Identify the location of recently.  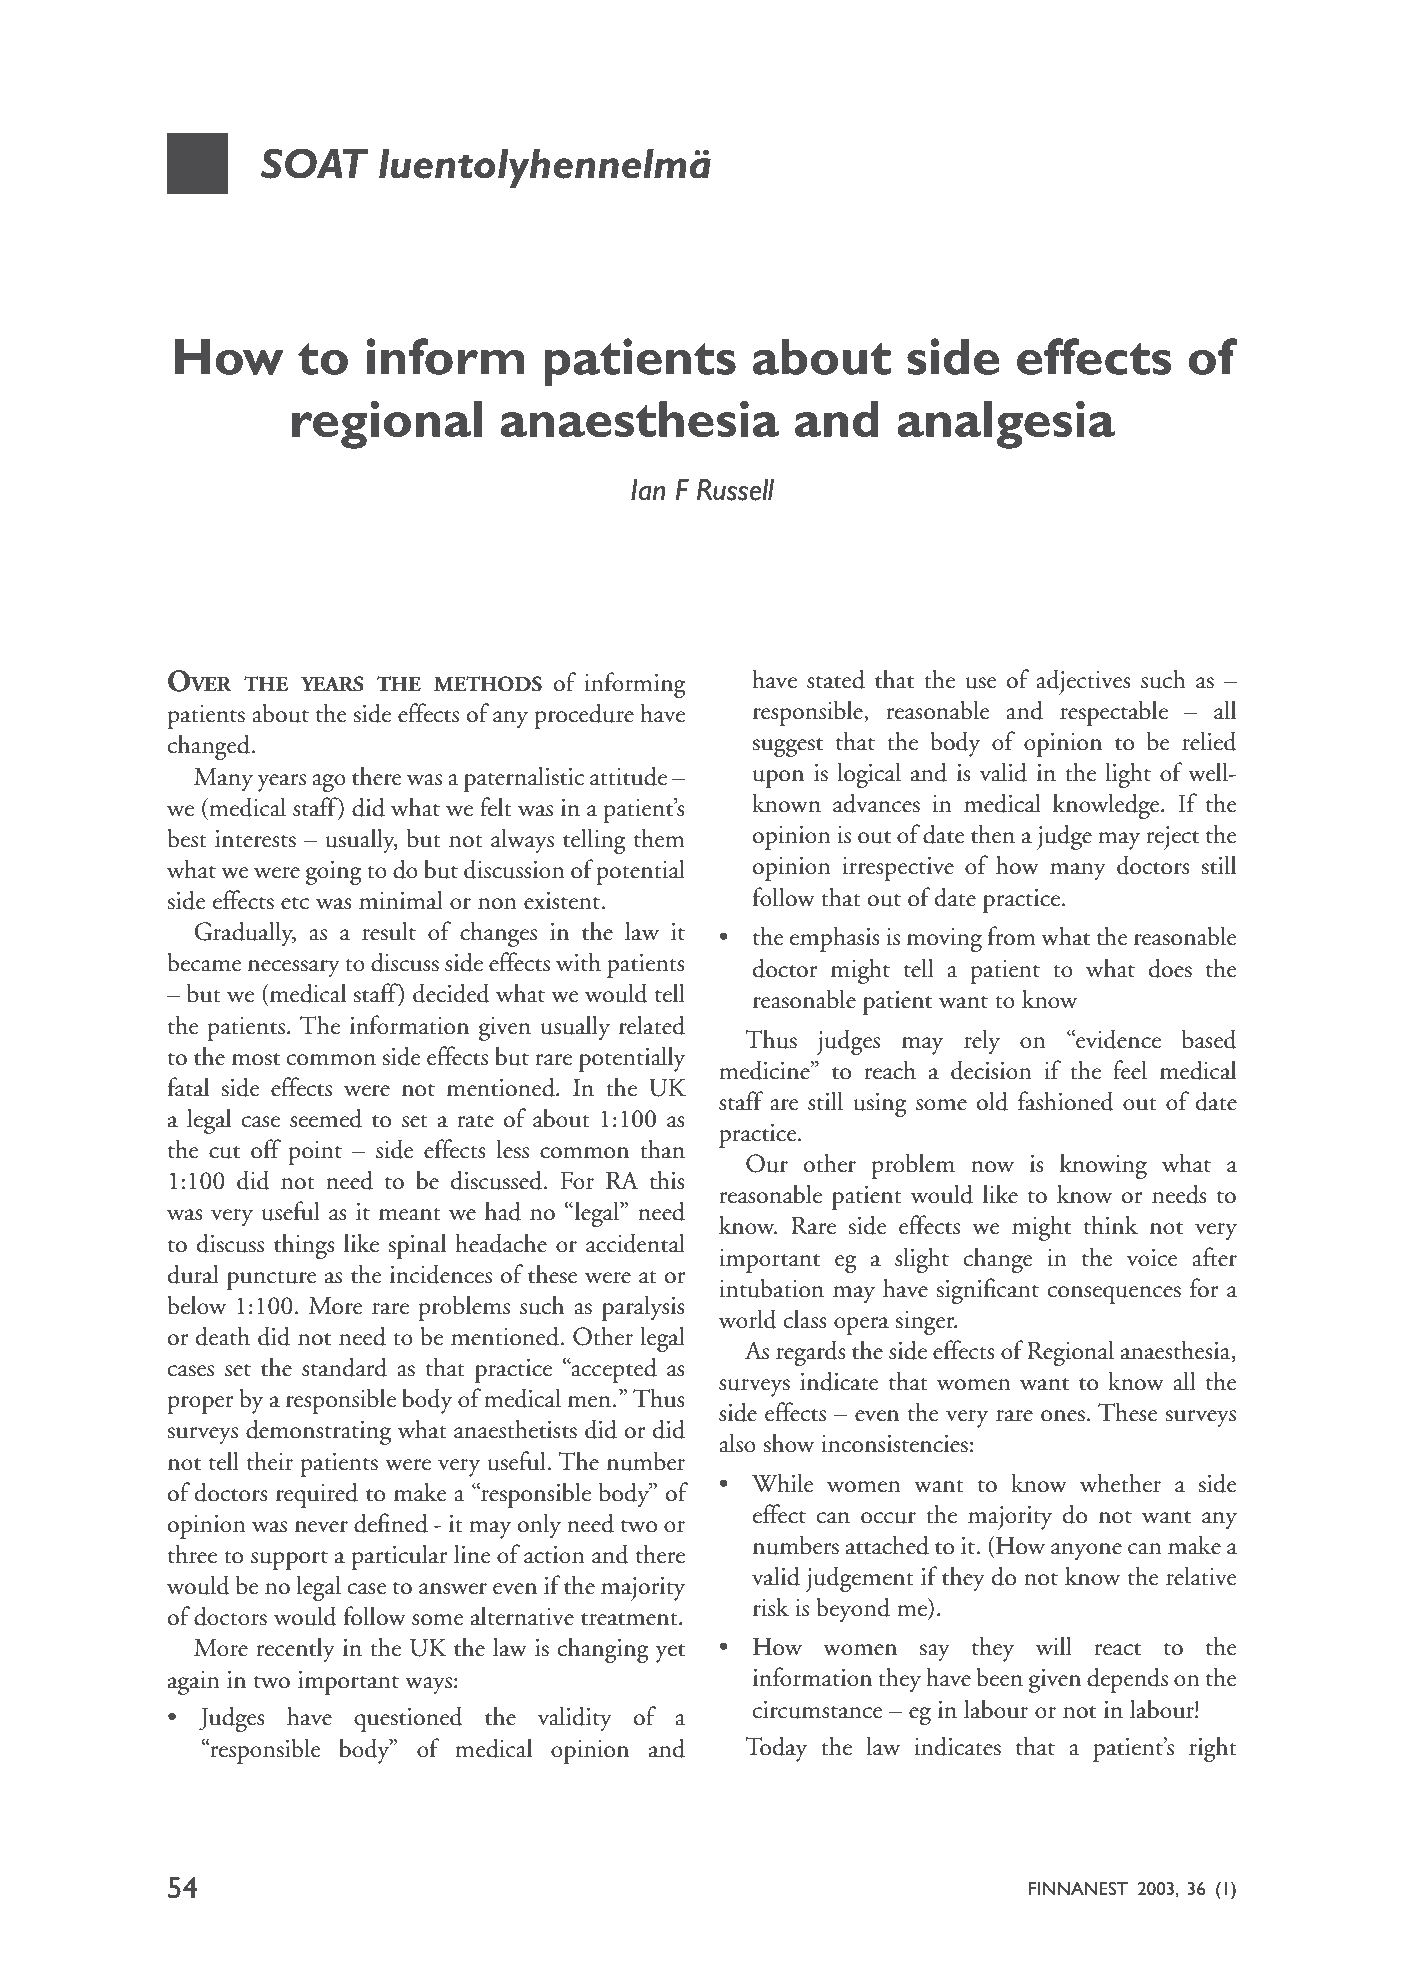
(295, 1650).
